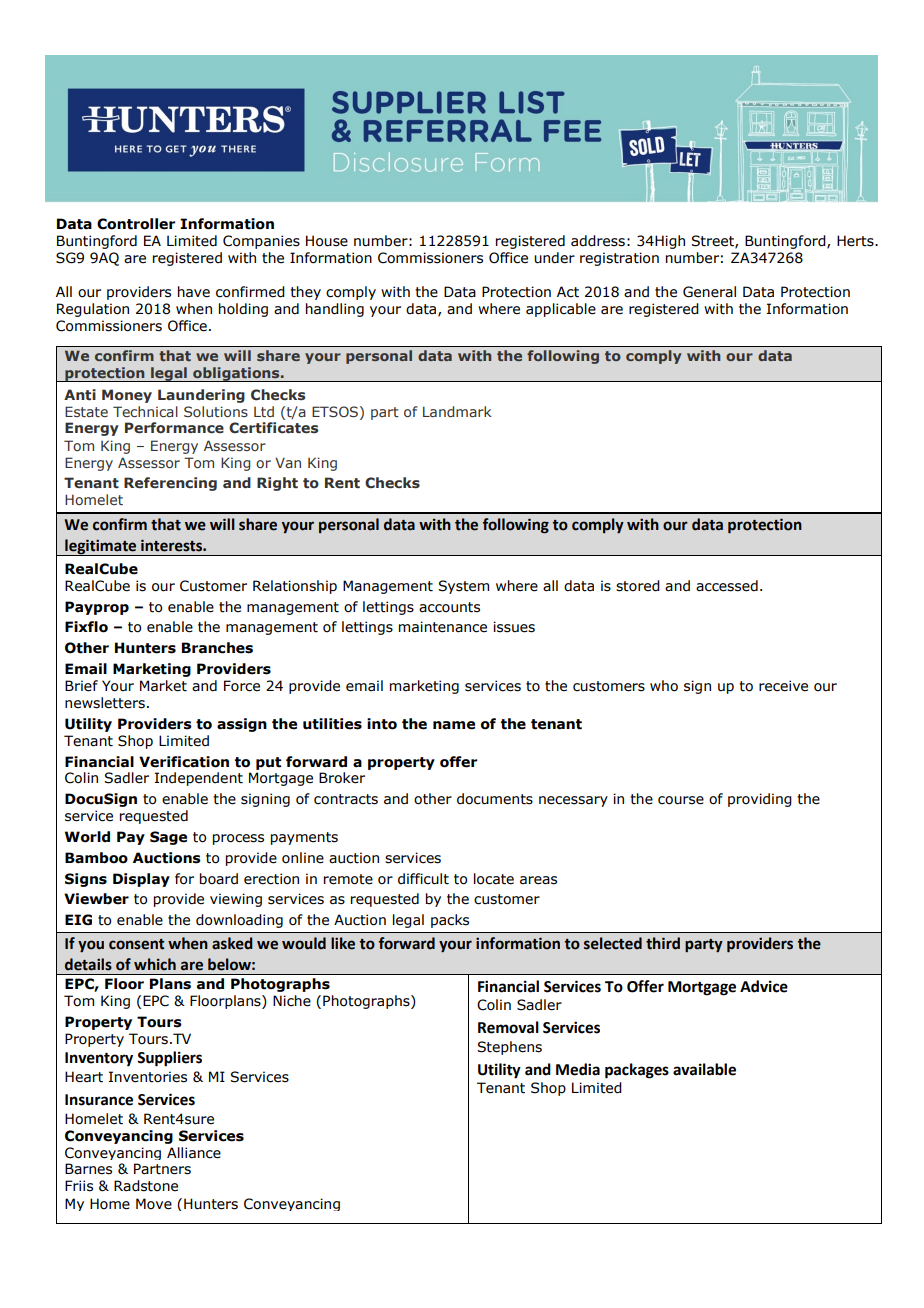 This image has width=924, height=1308. What do you see at coordinates (450, 921) in the image?
I see `packs` at bounding box center [450, 921].
